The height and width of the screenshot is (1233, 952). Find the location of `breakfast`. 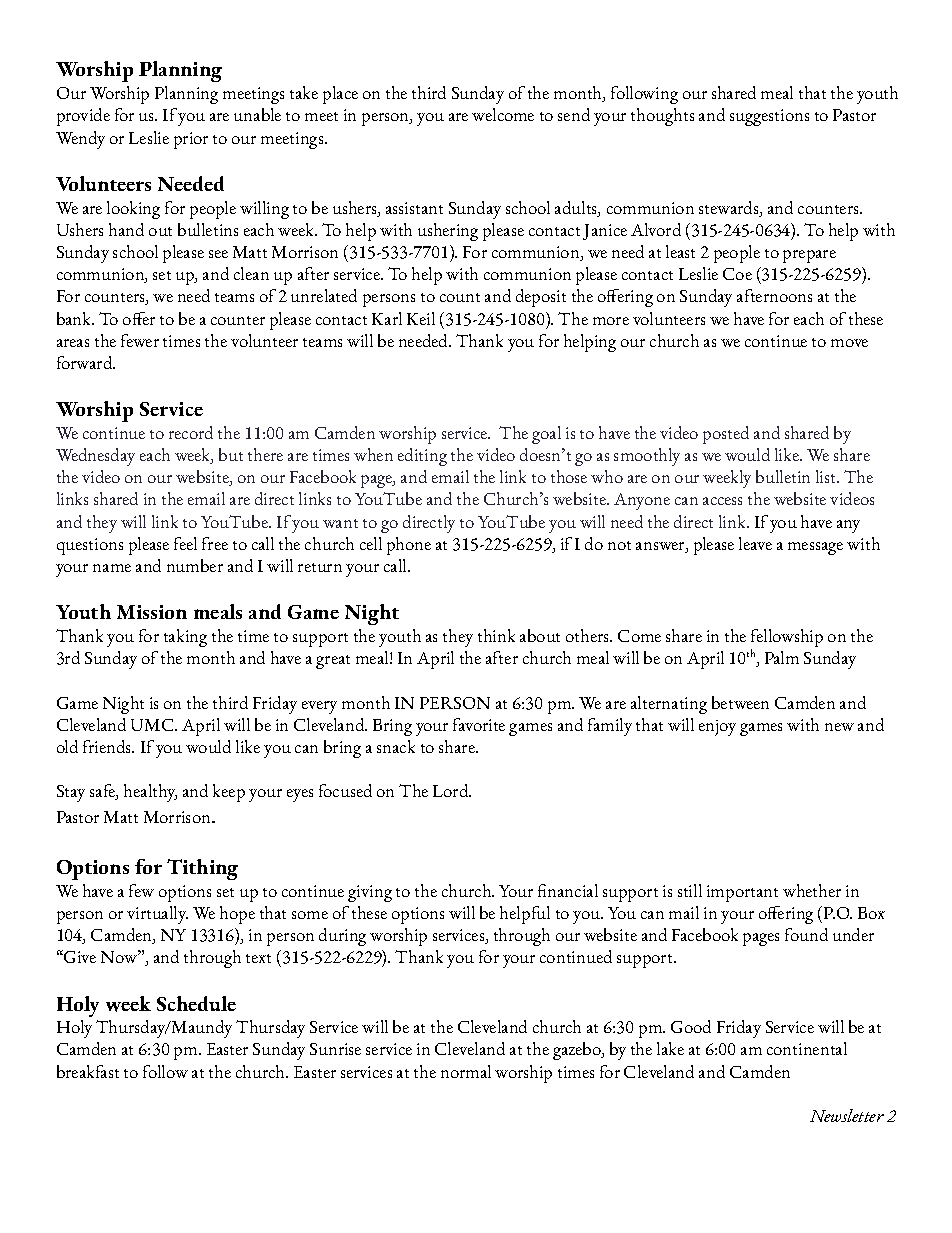

breakfast is located at coordinates (88, 1071).
